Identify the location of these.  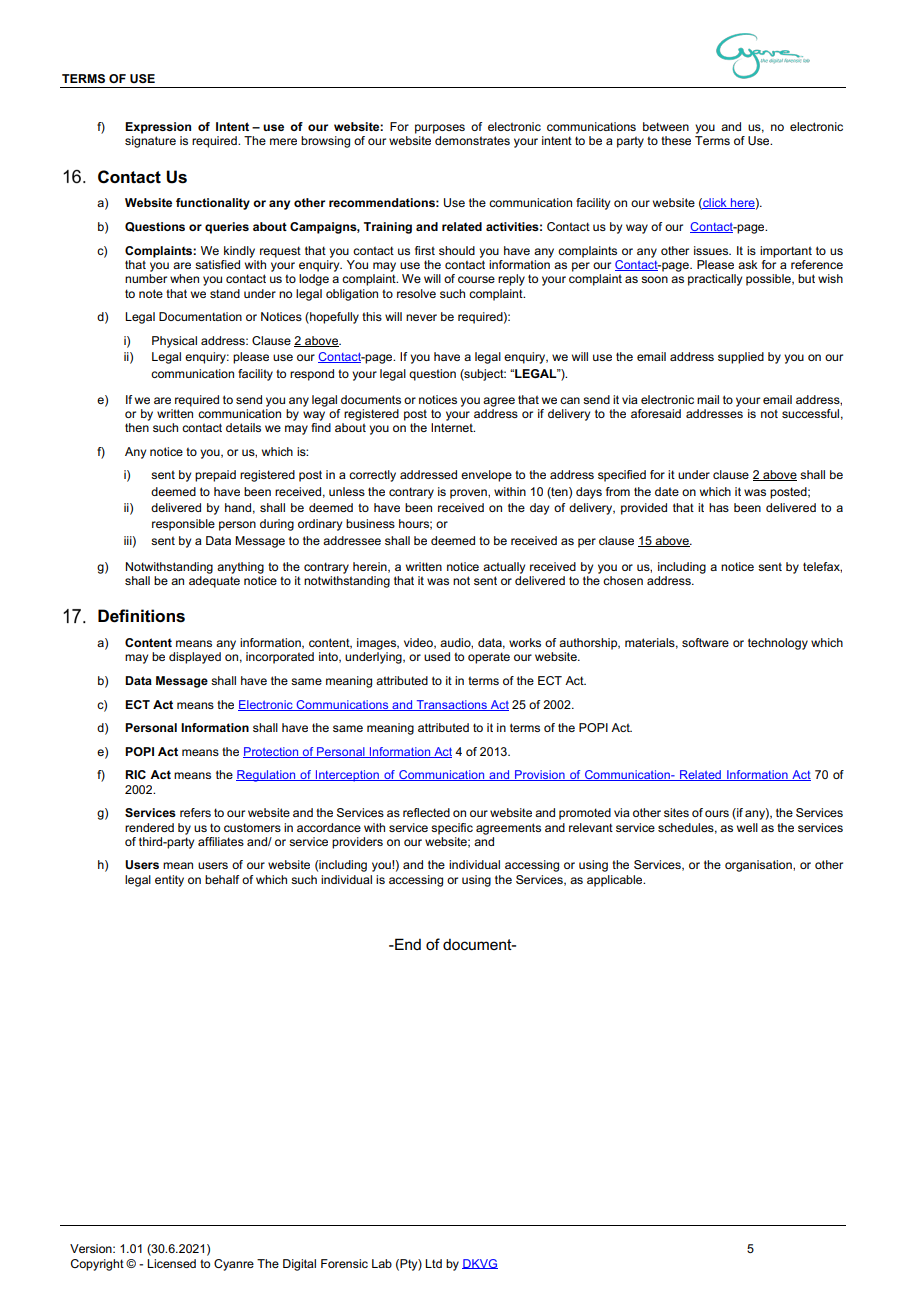
(676, 140).
